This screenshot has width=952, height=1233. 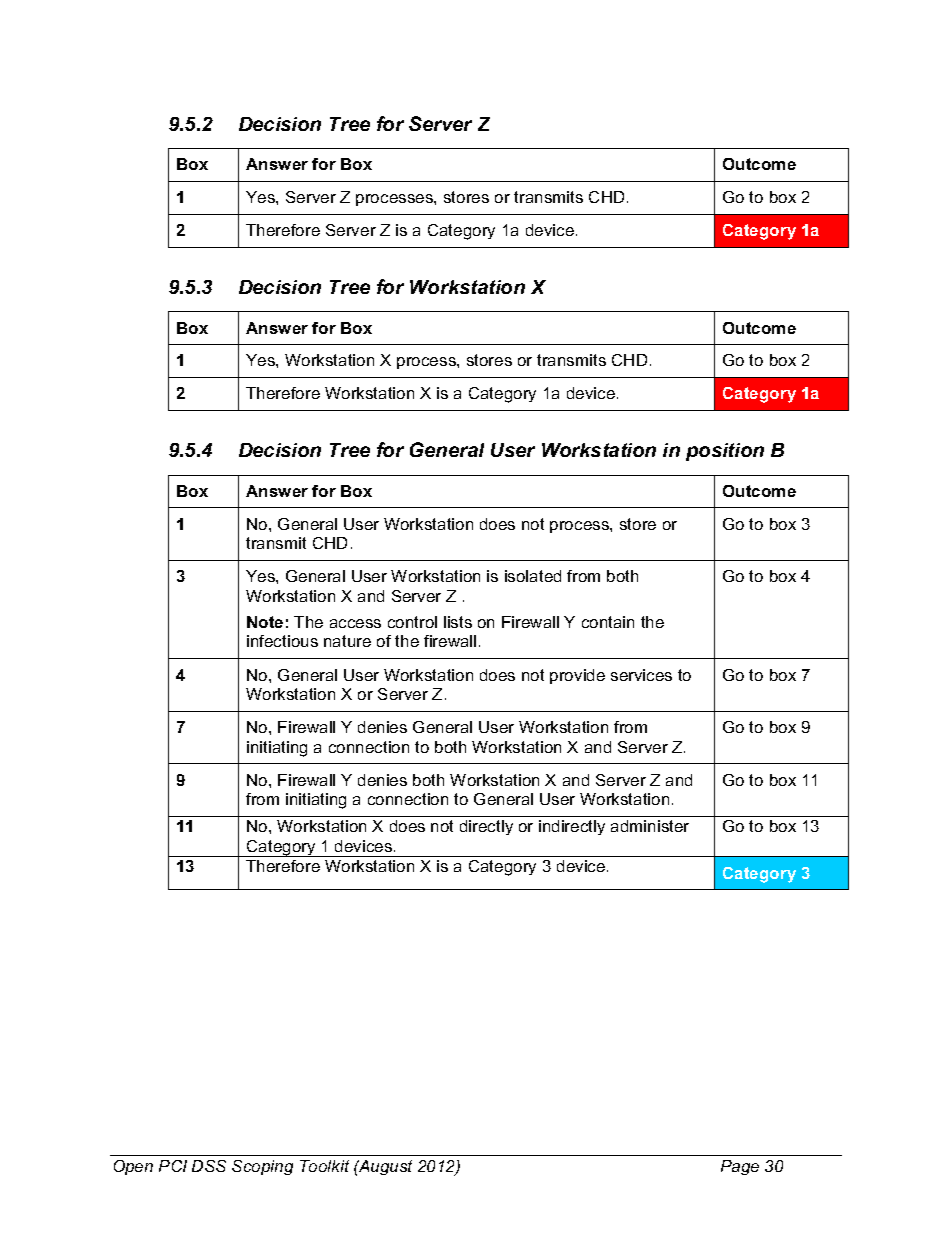 I want to click on Page, so click(x=740, y=1167).
